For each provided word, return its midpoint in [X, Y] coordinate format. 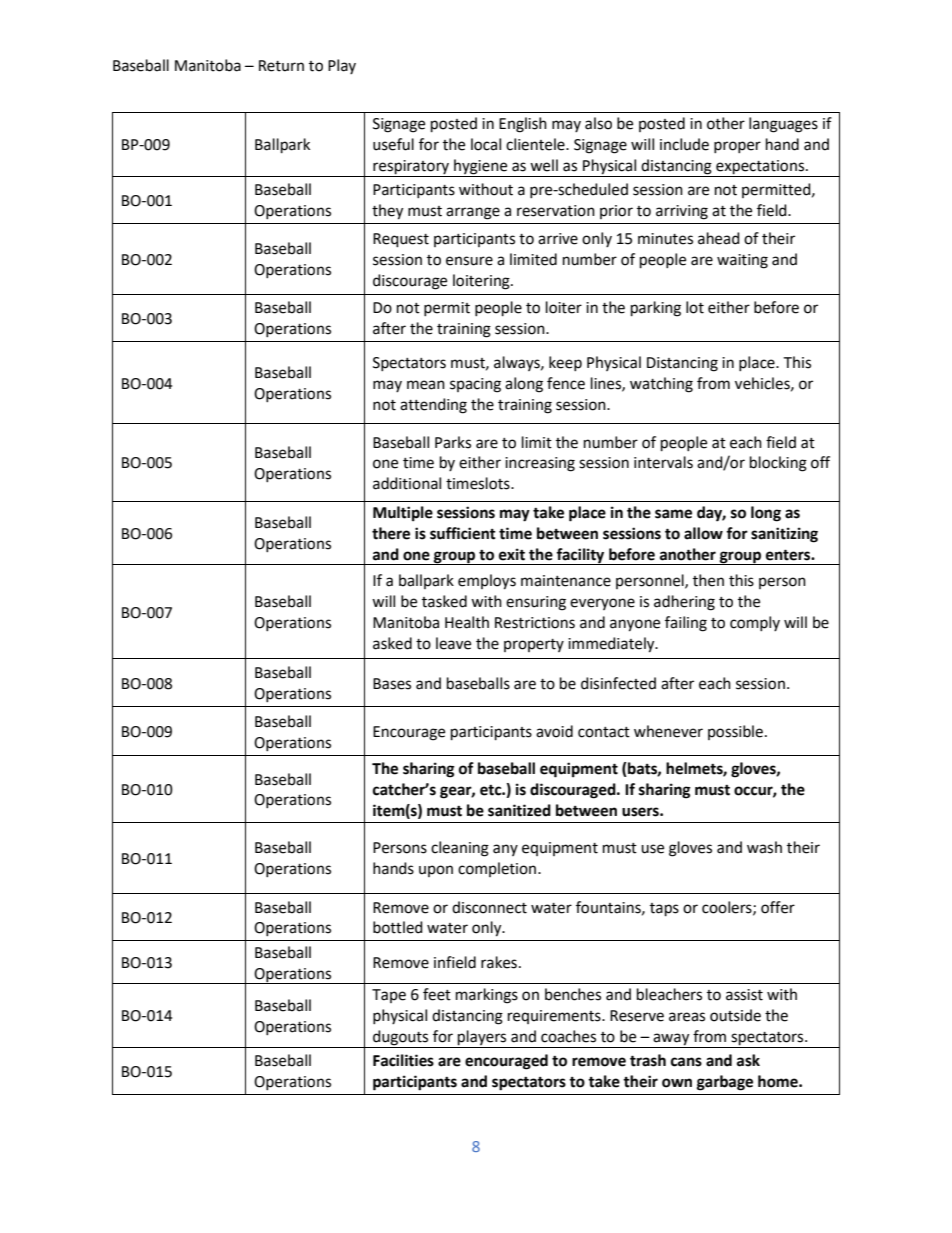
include [684, 144]
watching [661, 385]
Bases [392, 684]
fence [566, 383]
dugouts [401, 1039]
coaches [568, 1036]
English [523, 125]
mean [426, 385]
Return [281, 66]
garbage [725, 1083]
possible [735, 732]
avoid [554, 731]
